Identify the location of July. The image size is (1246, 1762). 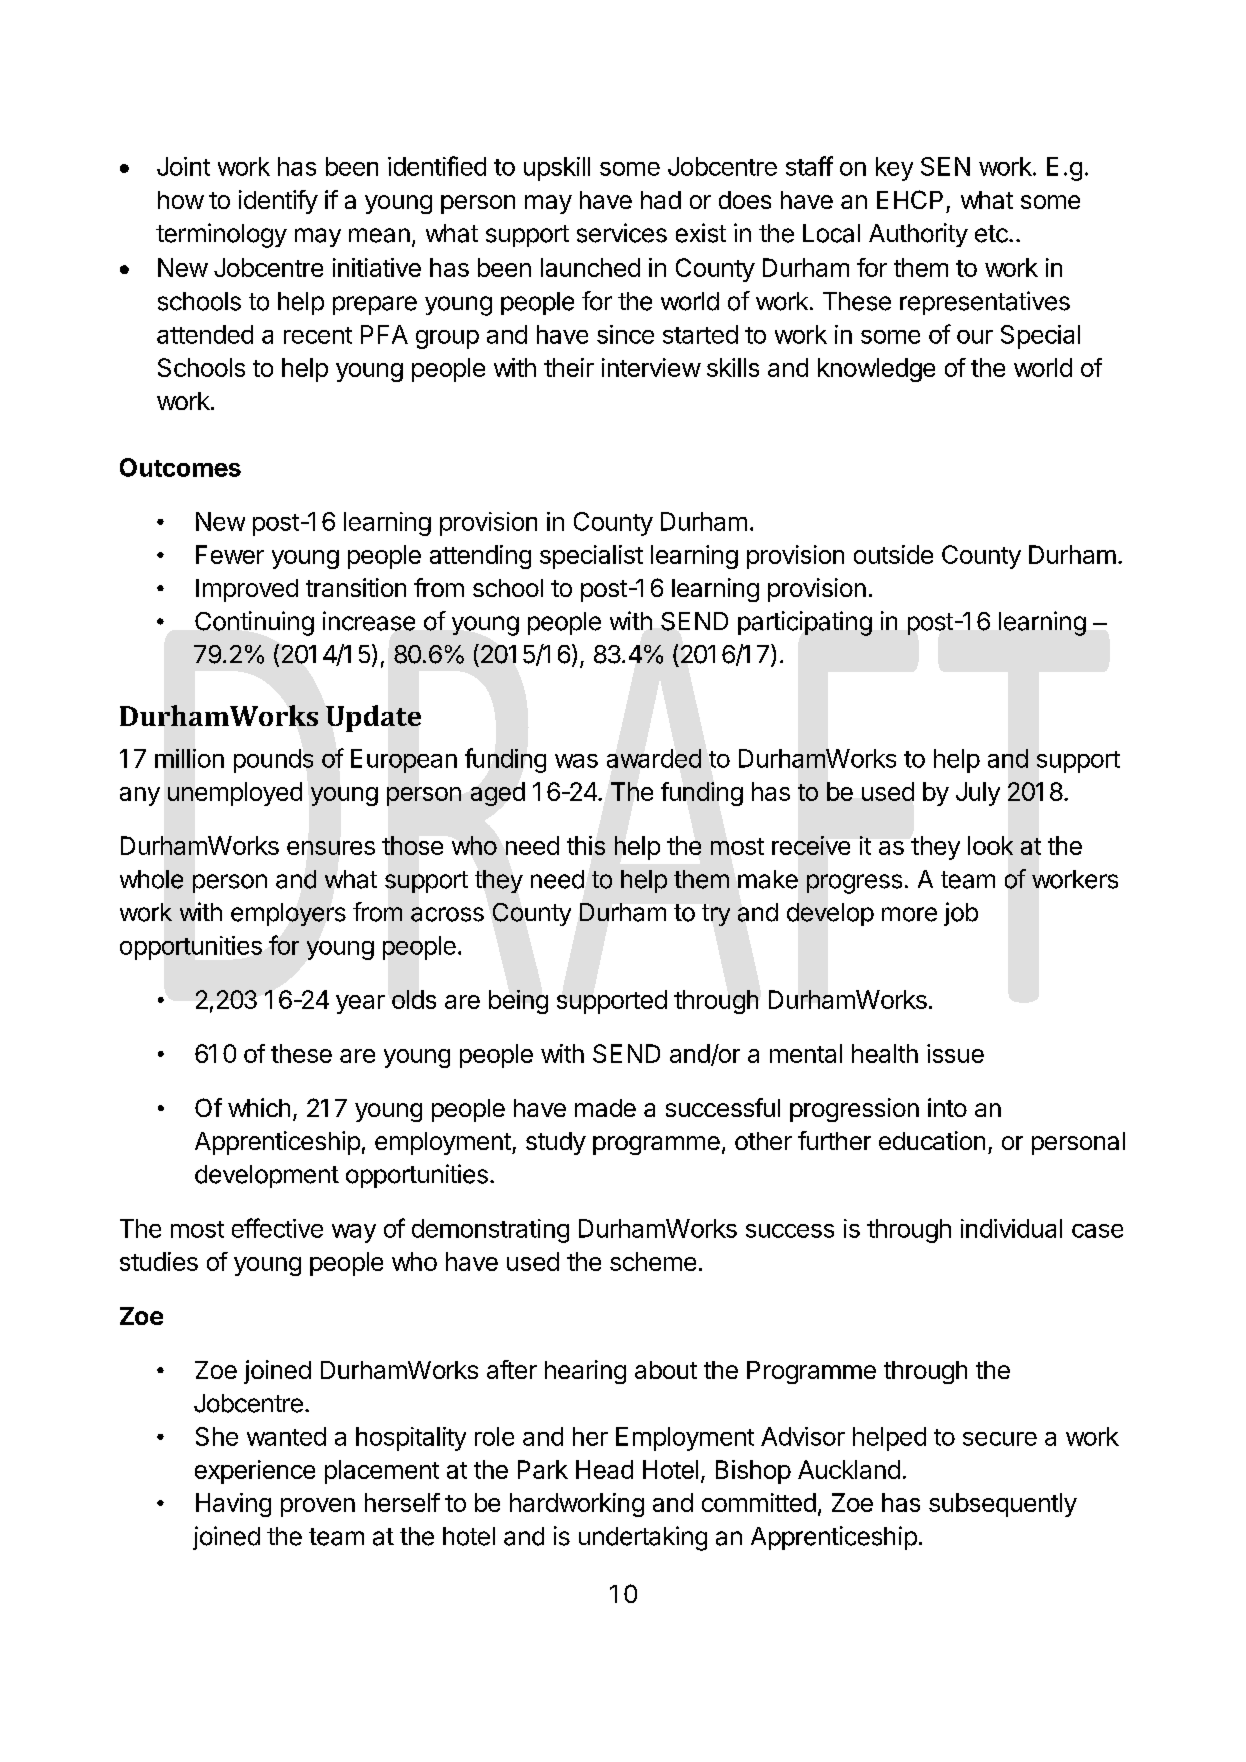
(978, 794).
